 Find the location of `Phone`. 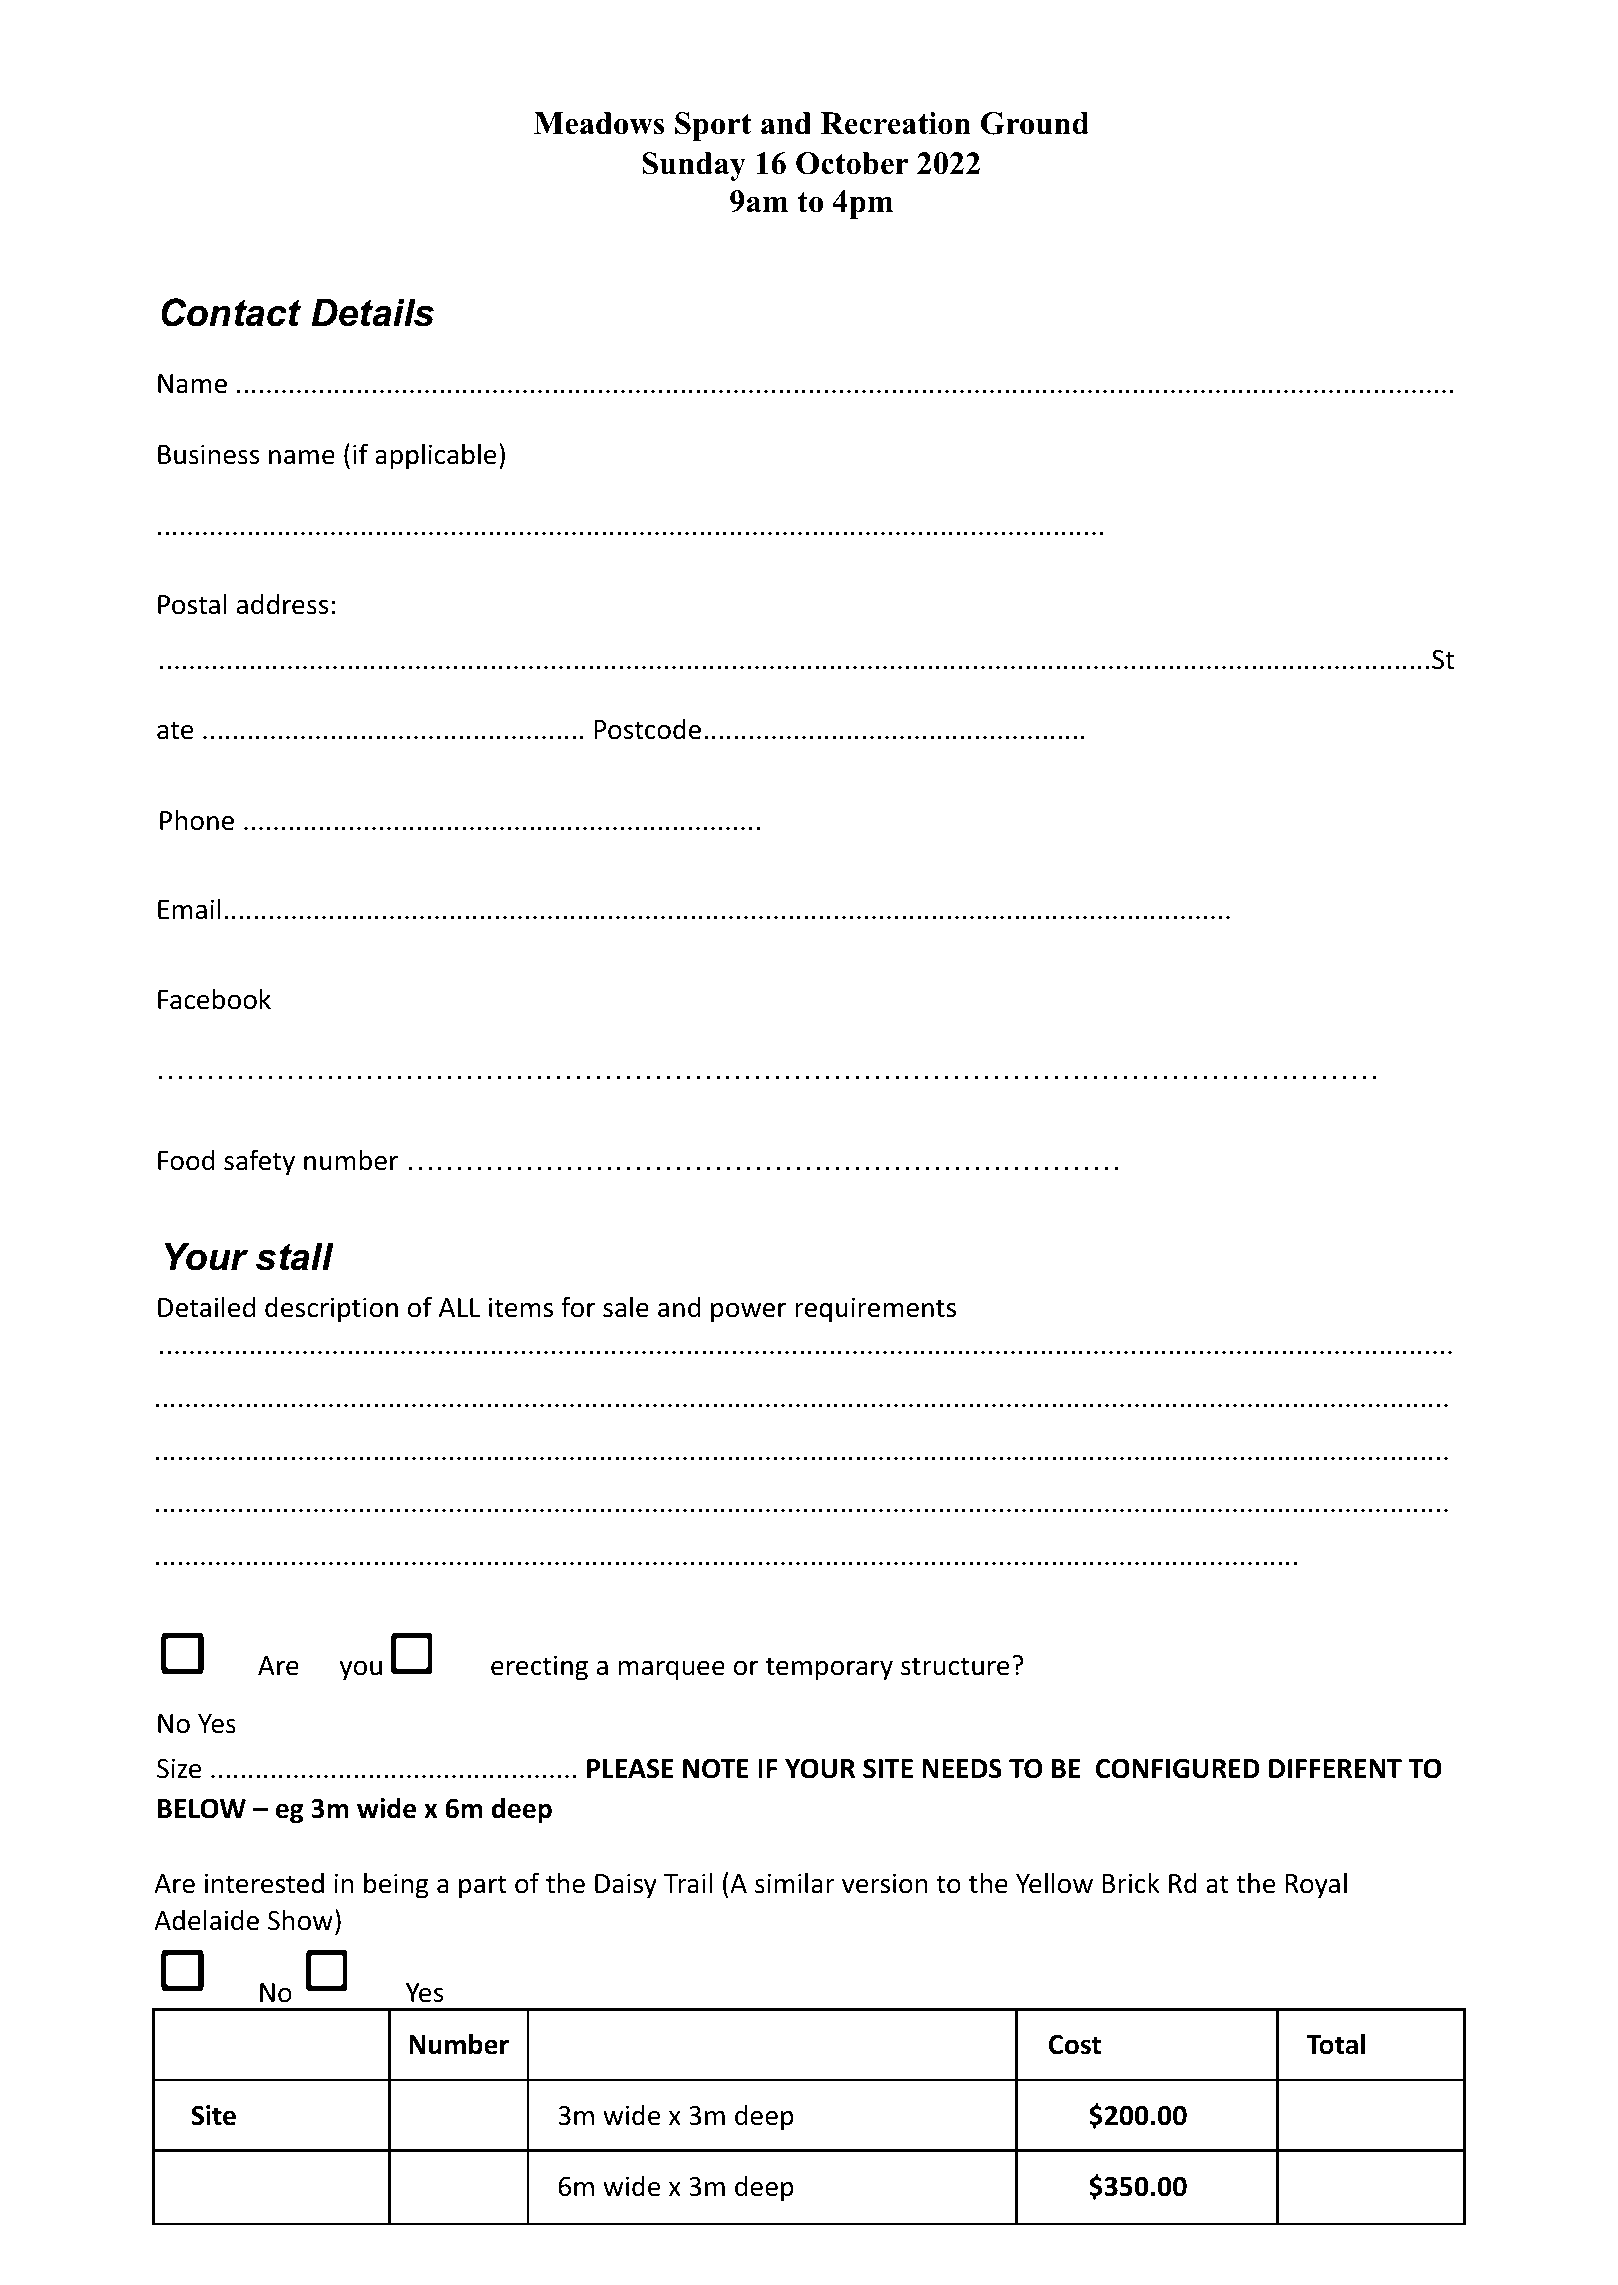

Phone is located at coordinates (197, 820).
